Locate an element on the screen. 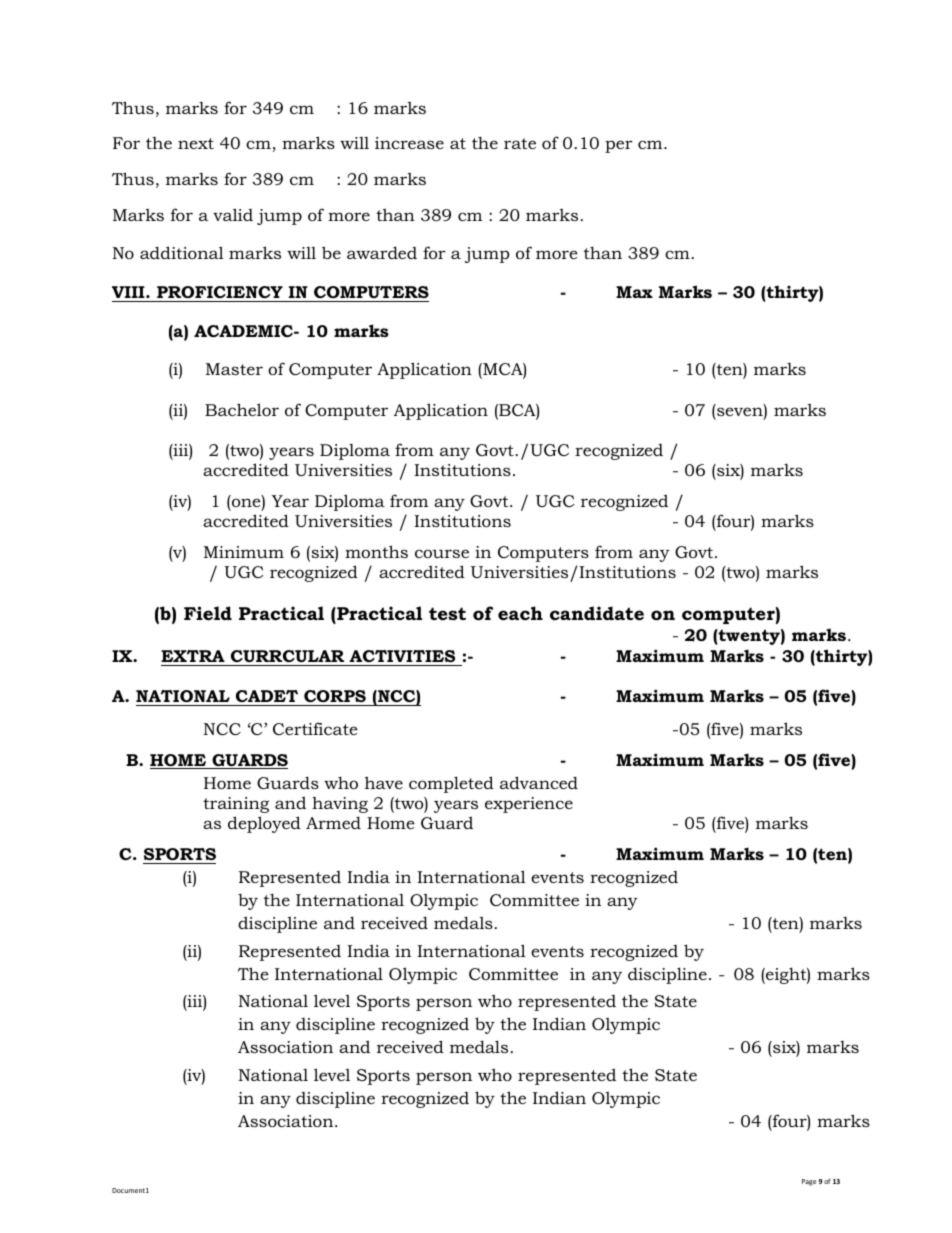 The width and height of the screenshot is (952, 1233). valid is located at coordinates (233, 214).
